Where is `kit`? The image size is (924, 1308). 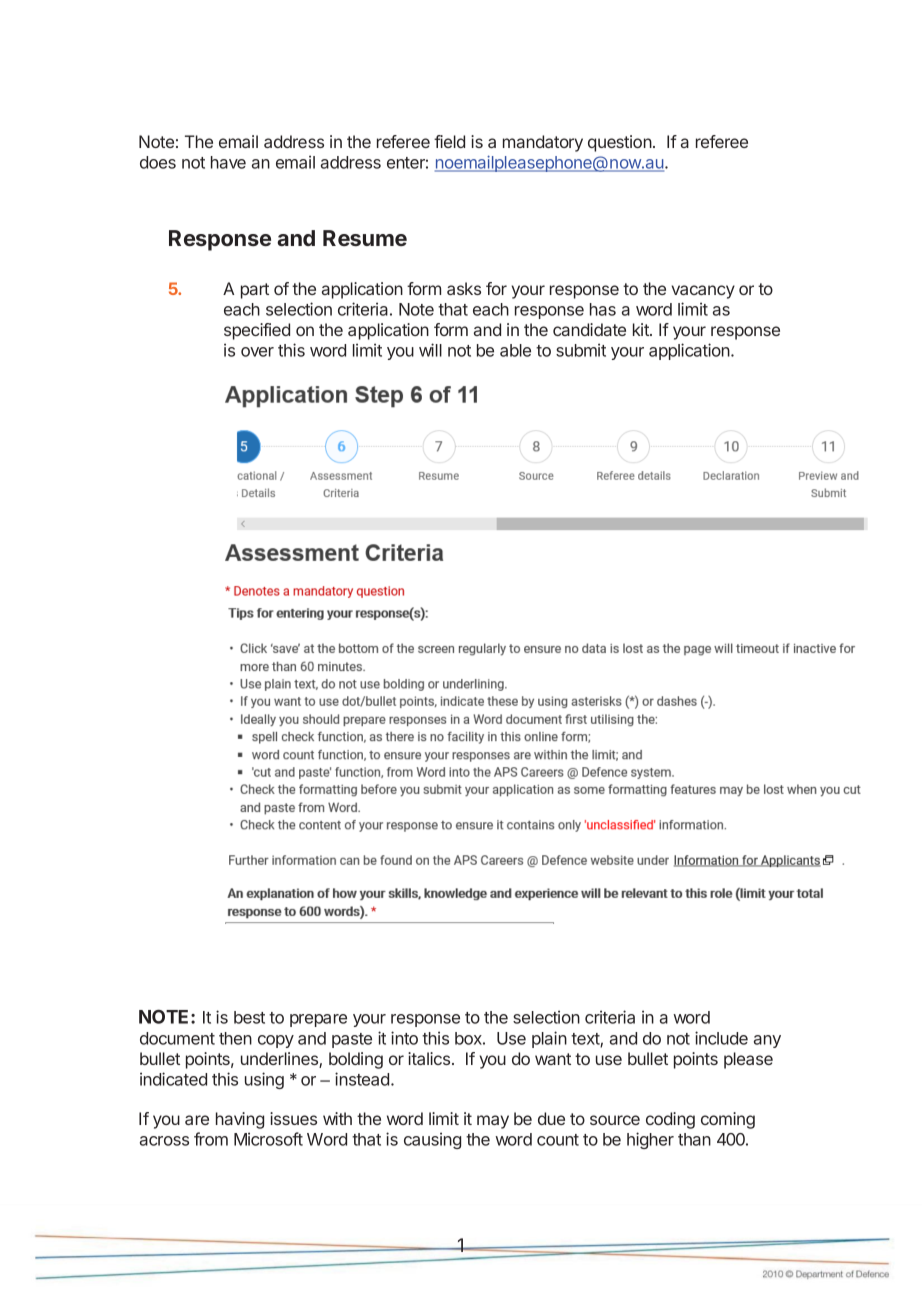 kit is located at coordinates (642, 329).
